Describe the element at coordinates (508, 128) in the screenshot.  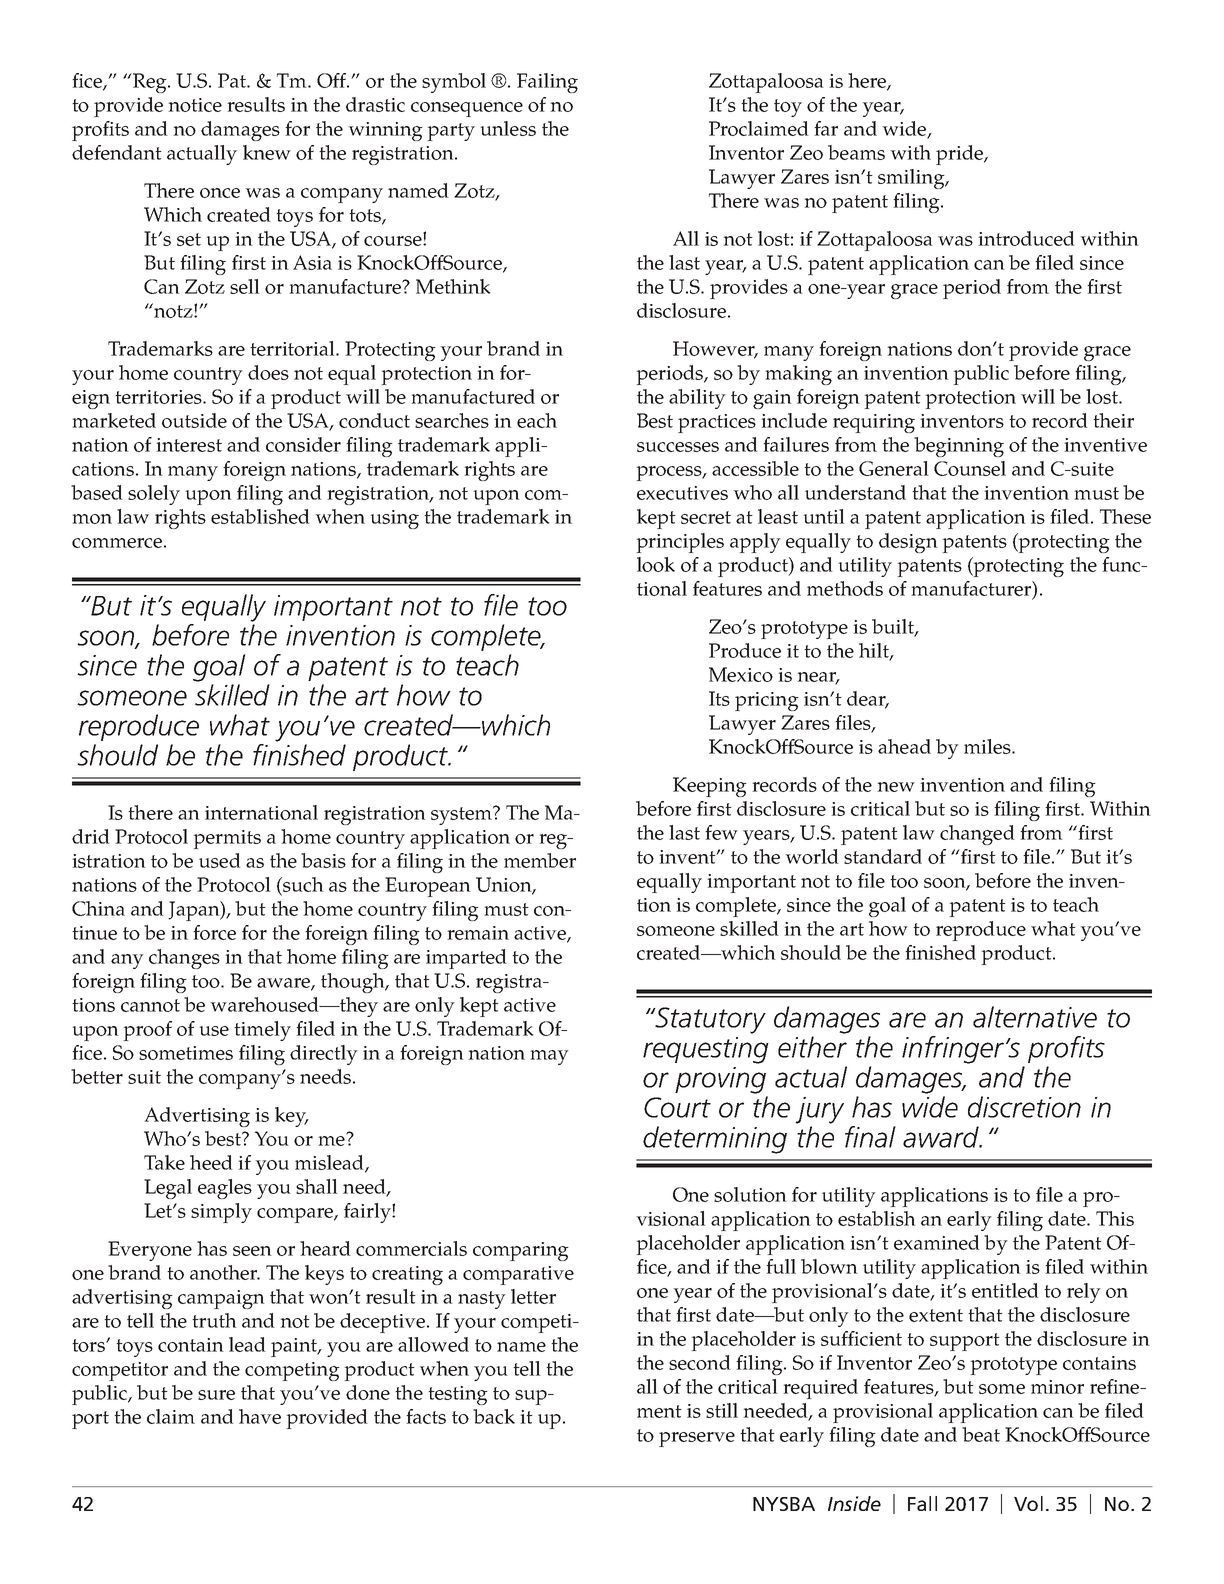
I see `unless` at that location.
